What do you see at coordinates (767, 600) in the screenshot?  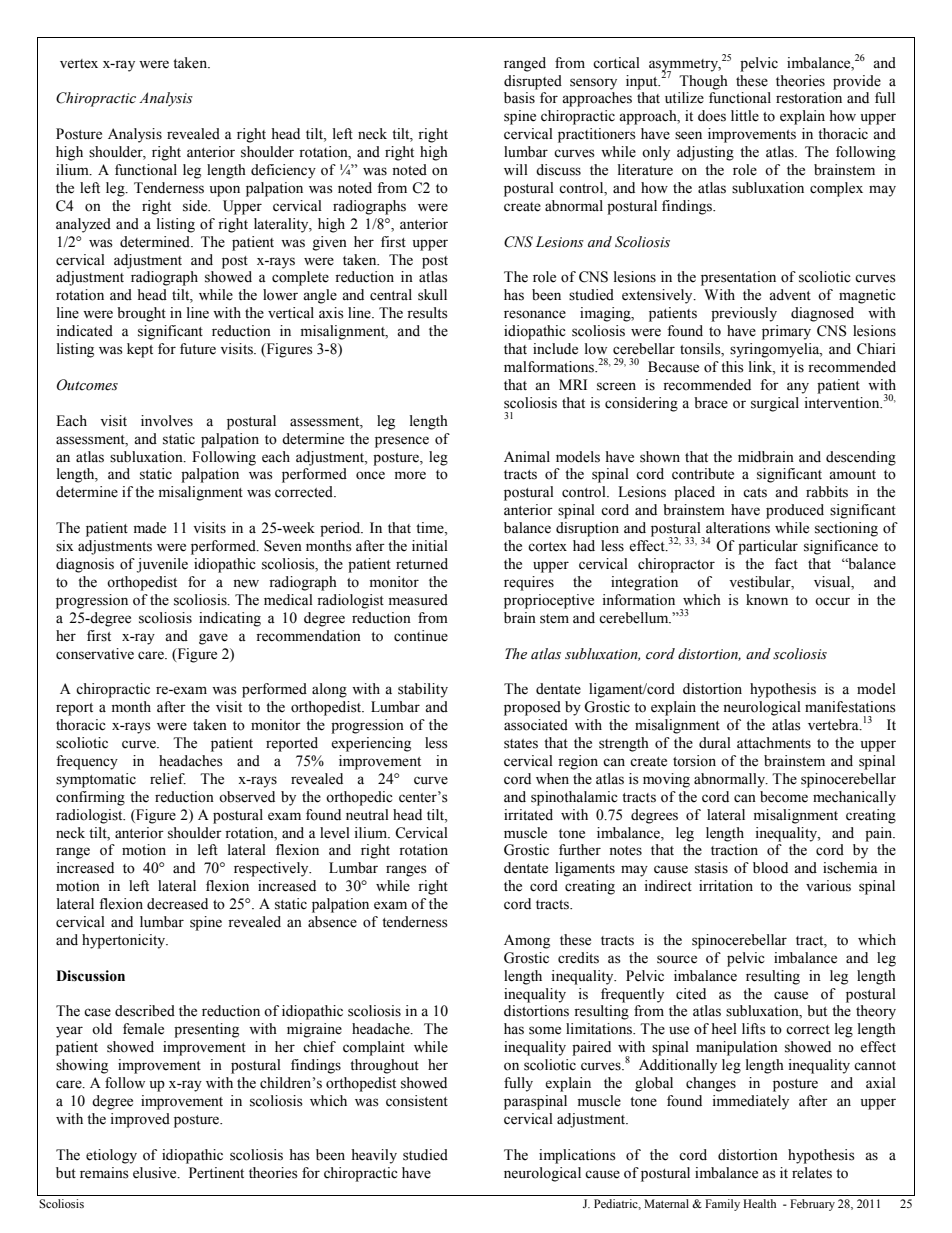 I see `known` at bounding box center [767, 600].
